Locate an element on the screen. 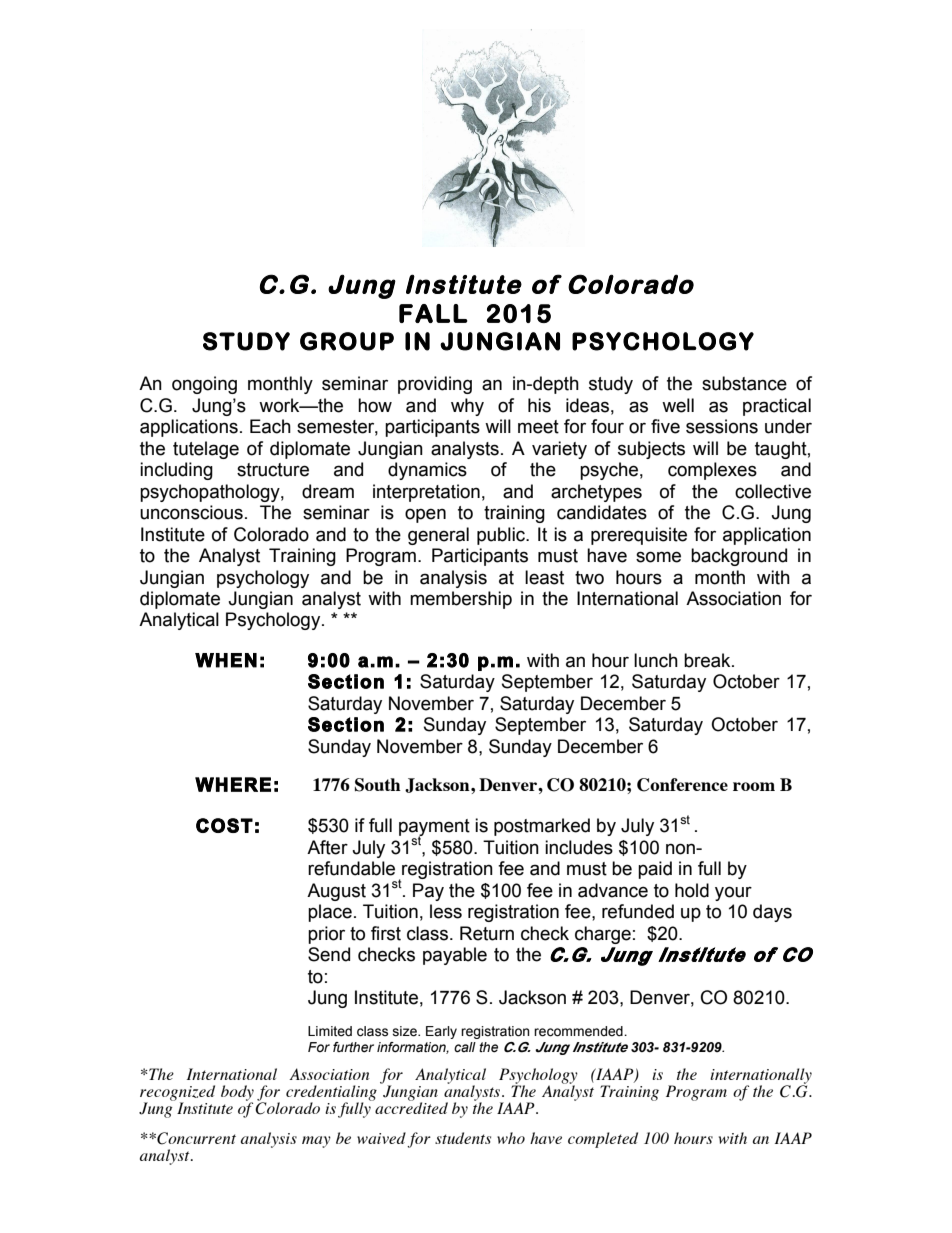 This screenshot has width=952, height=1233. background is located at coordinates (739, 557).
